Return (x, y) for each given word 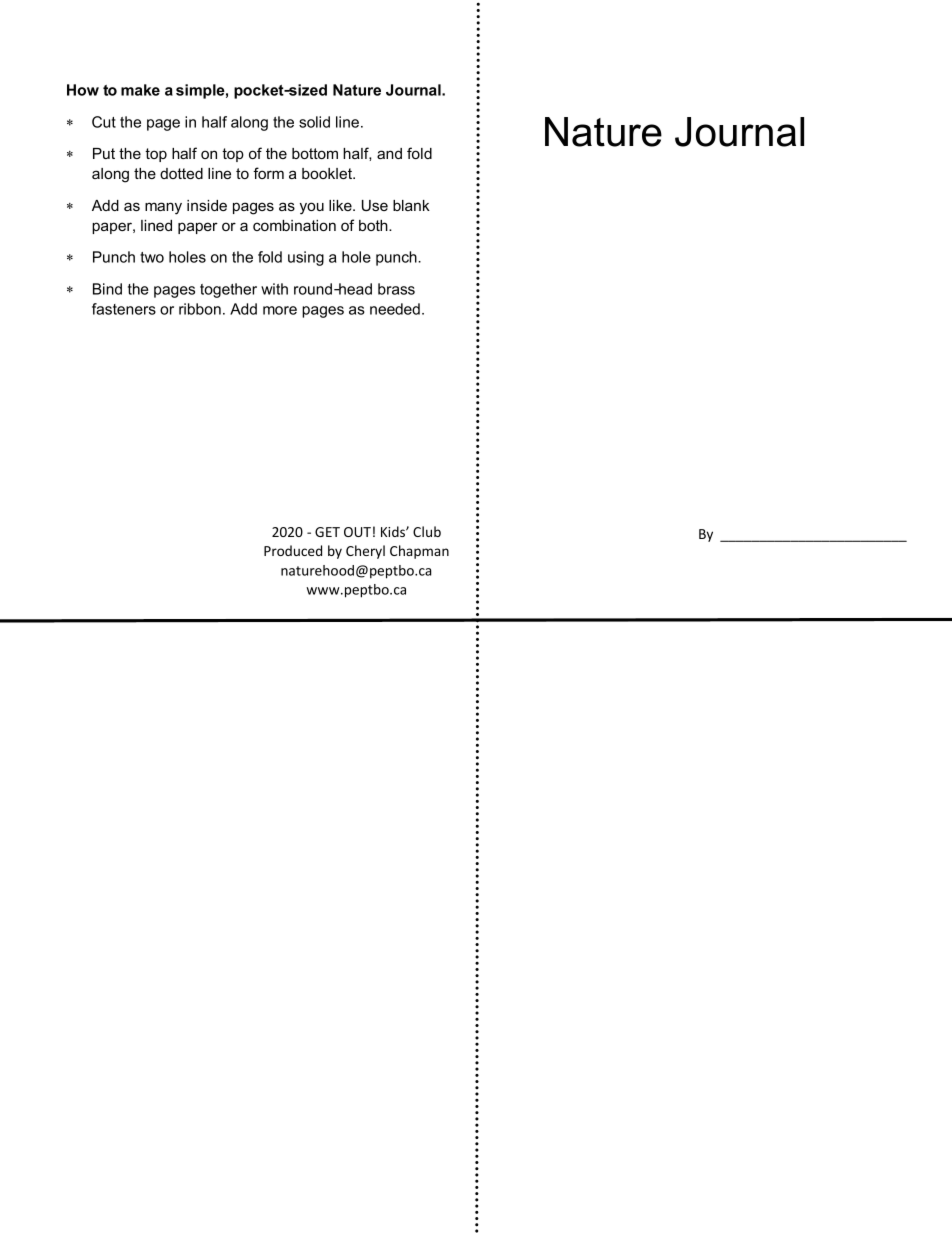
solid (314, 122)
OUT (357, 532)
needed (395, 309)
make (140, 90)
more (280, 310)
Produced (293, 550)
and (389, 153)
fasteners (124, 309)
